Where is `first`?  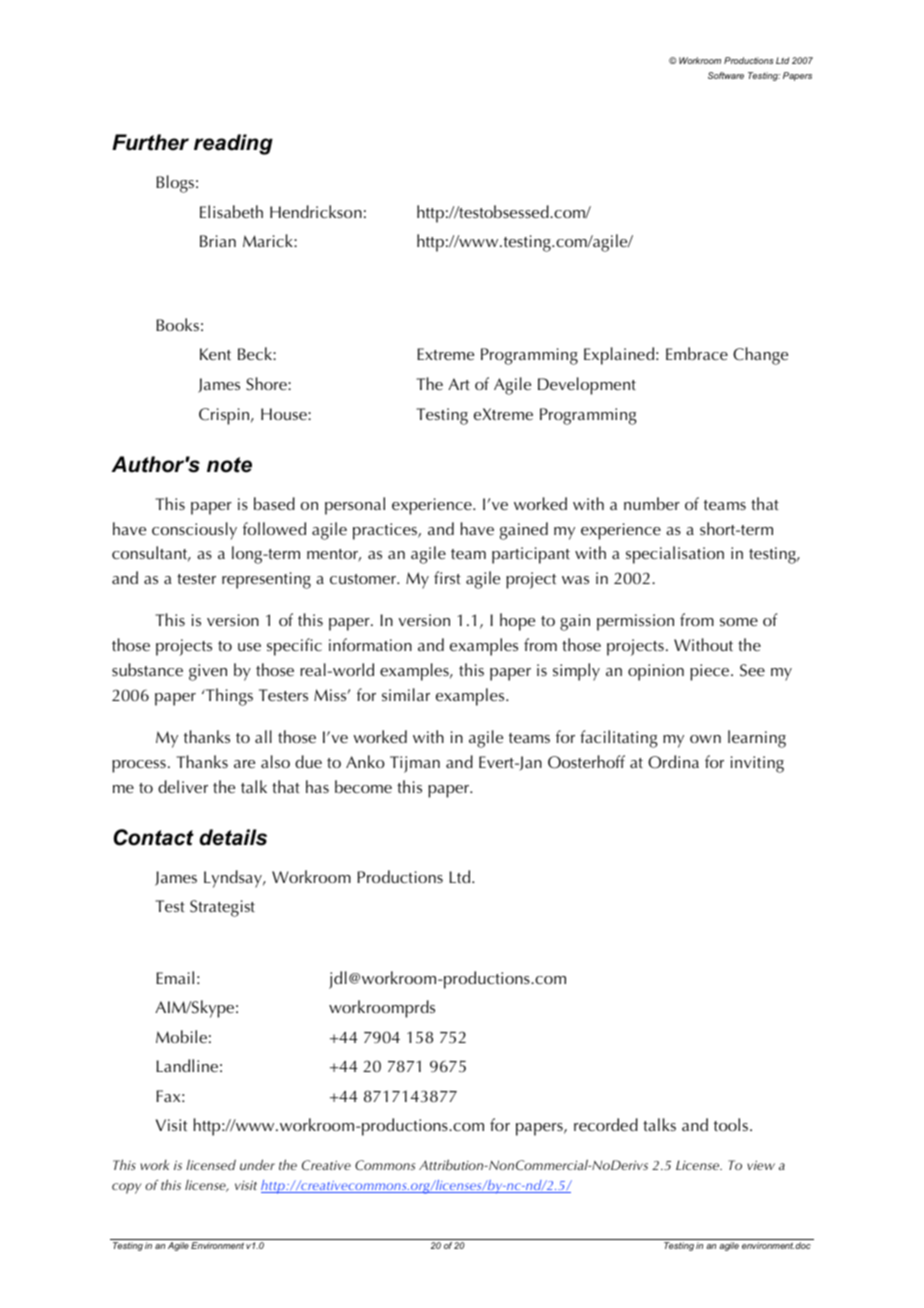
first is located at coordinates (447, 577).
